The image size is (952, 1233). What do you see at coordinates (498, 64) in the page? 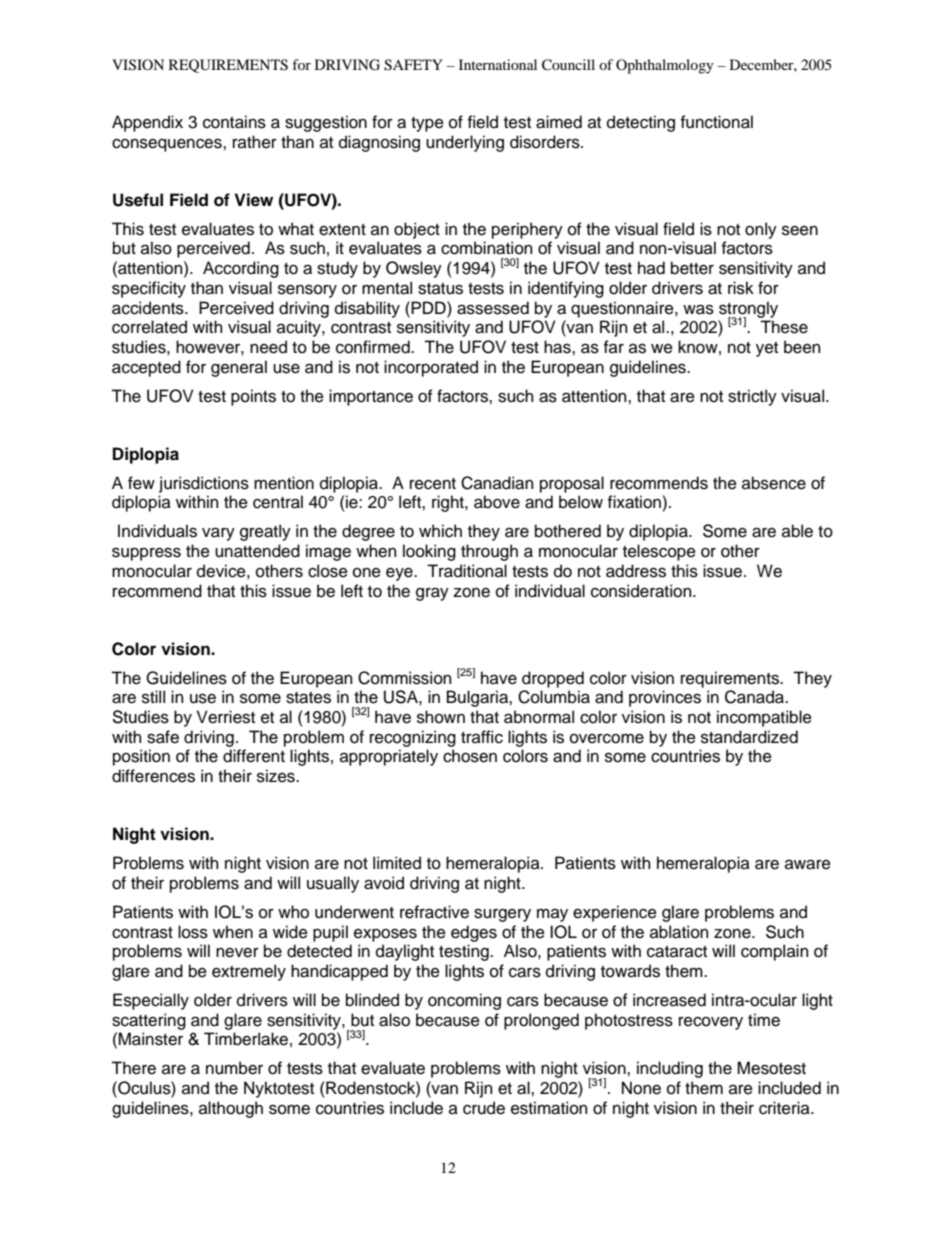
I see `International` at bounding box center [498, 64].
